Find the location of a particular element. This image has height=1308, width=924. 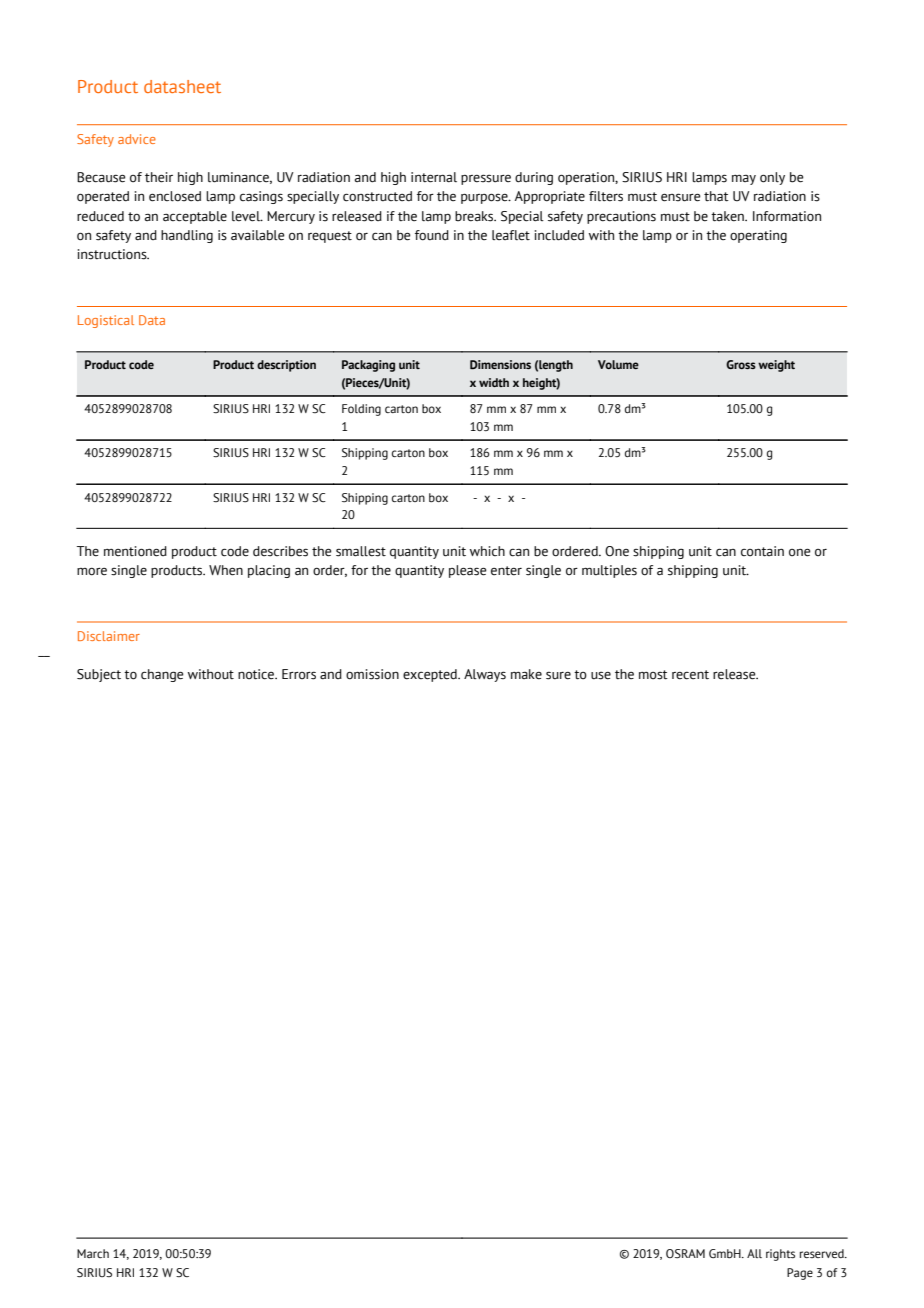

may is located at coordinates (744, 180).
